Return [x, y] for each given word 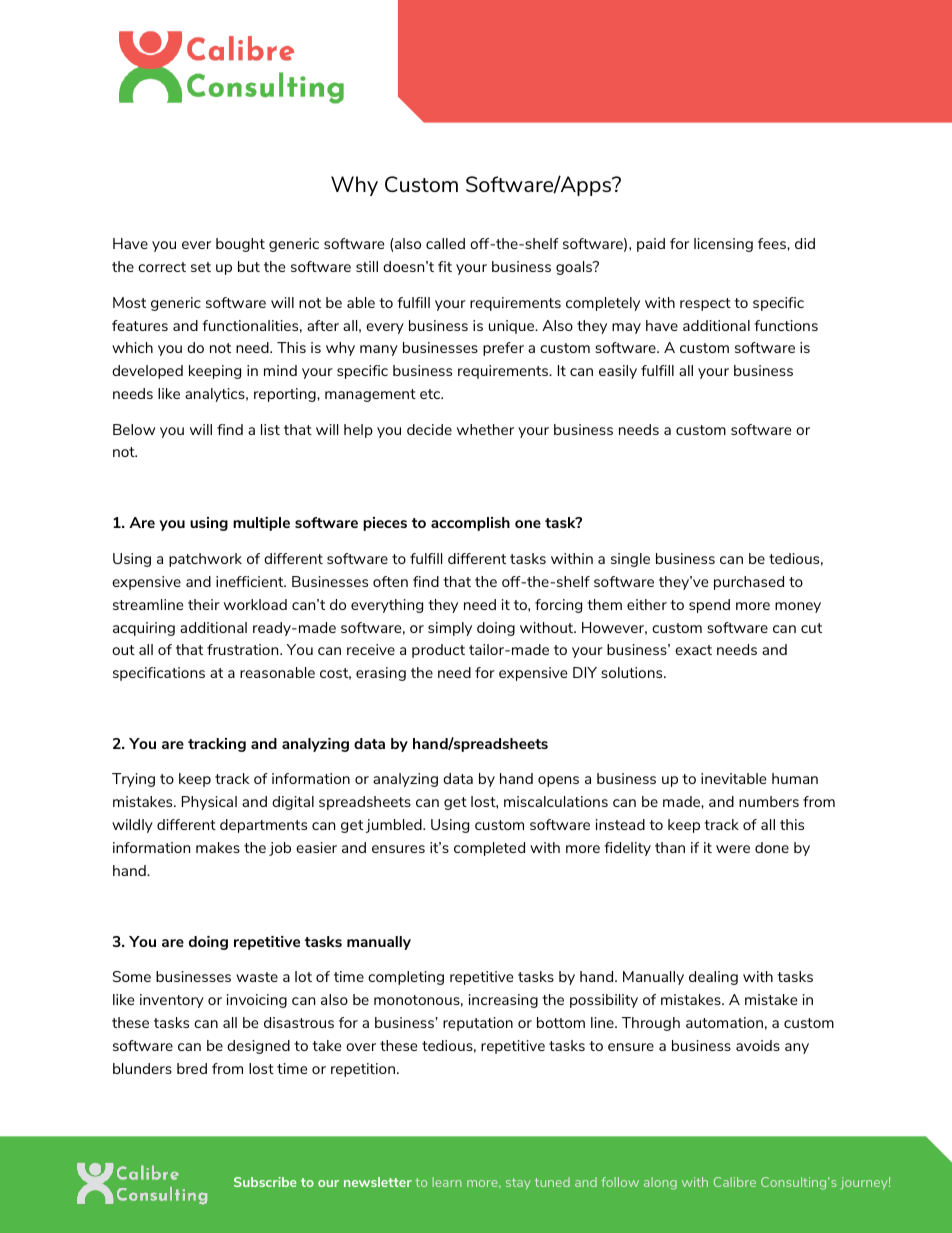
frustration [244, 649]
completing [406, 978]
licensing [723, 245]
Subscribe [265, 1182]
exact [693, 650]
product [438, 651]
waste [257, 977]
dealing [713, 978]
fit [445, 266]
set [201, 267]
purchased [749, 583]
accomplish [470, 524]
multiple [261, 524]
